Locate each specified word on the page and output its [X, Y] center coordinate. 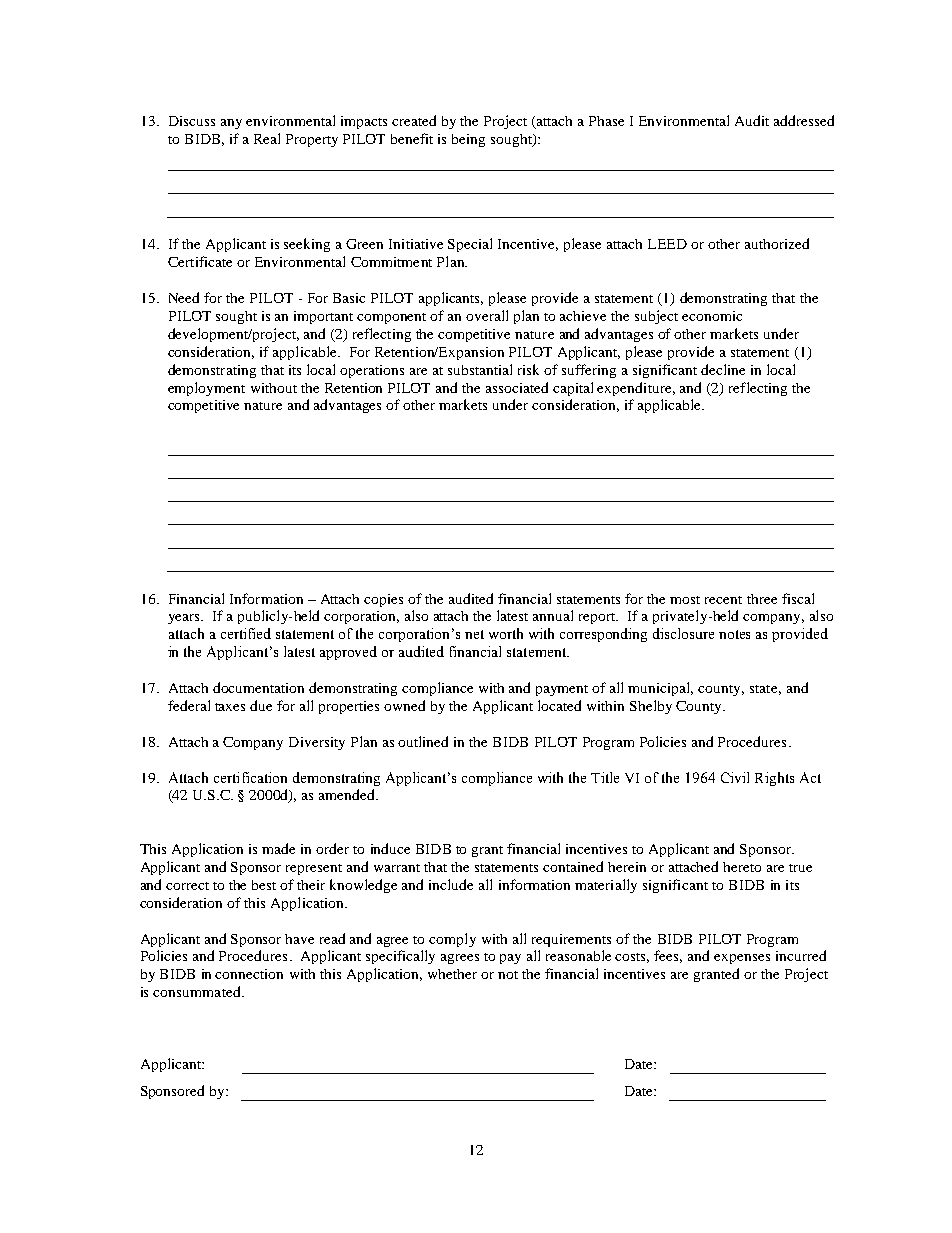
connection [249, 974]
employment [206, 389]
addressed [804, 120]
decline [723, 369]
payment [562, 690]
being [468, 140]
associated [517, 387]
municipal [660, 689]
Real [267, 138]
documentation [258, 687]
